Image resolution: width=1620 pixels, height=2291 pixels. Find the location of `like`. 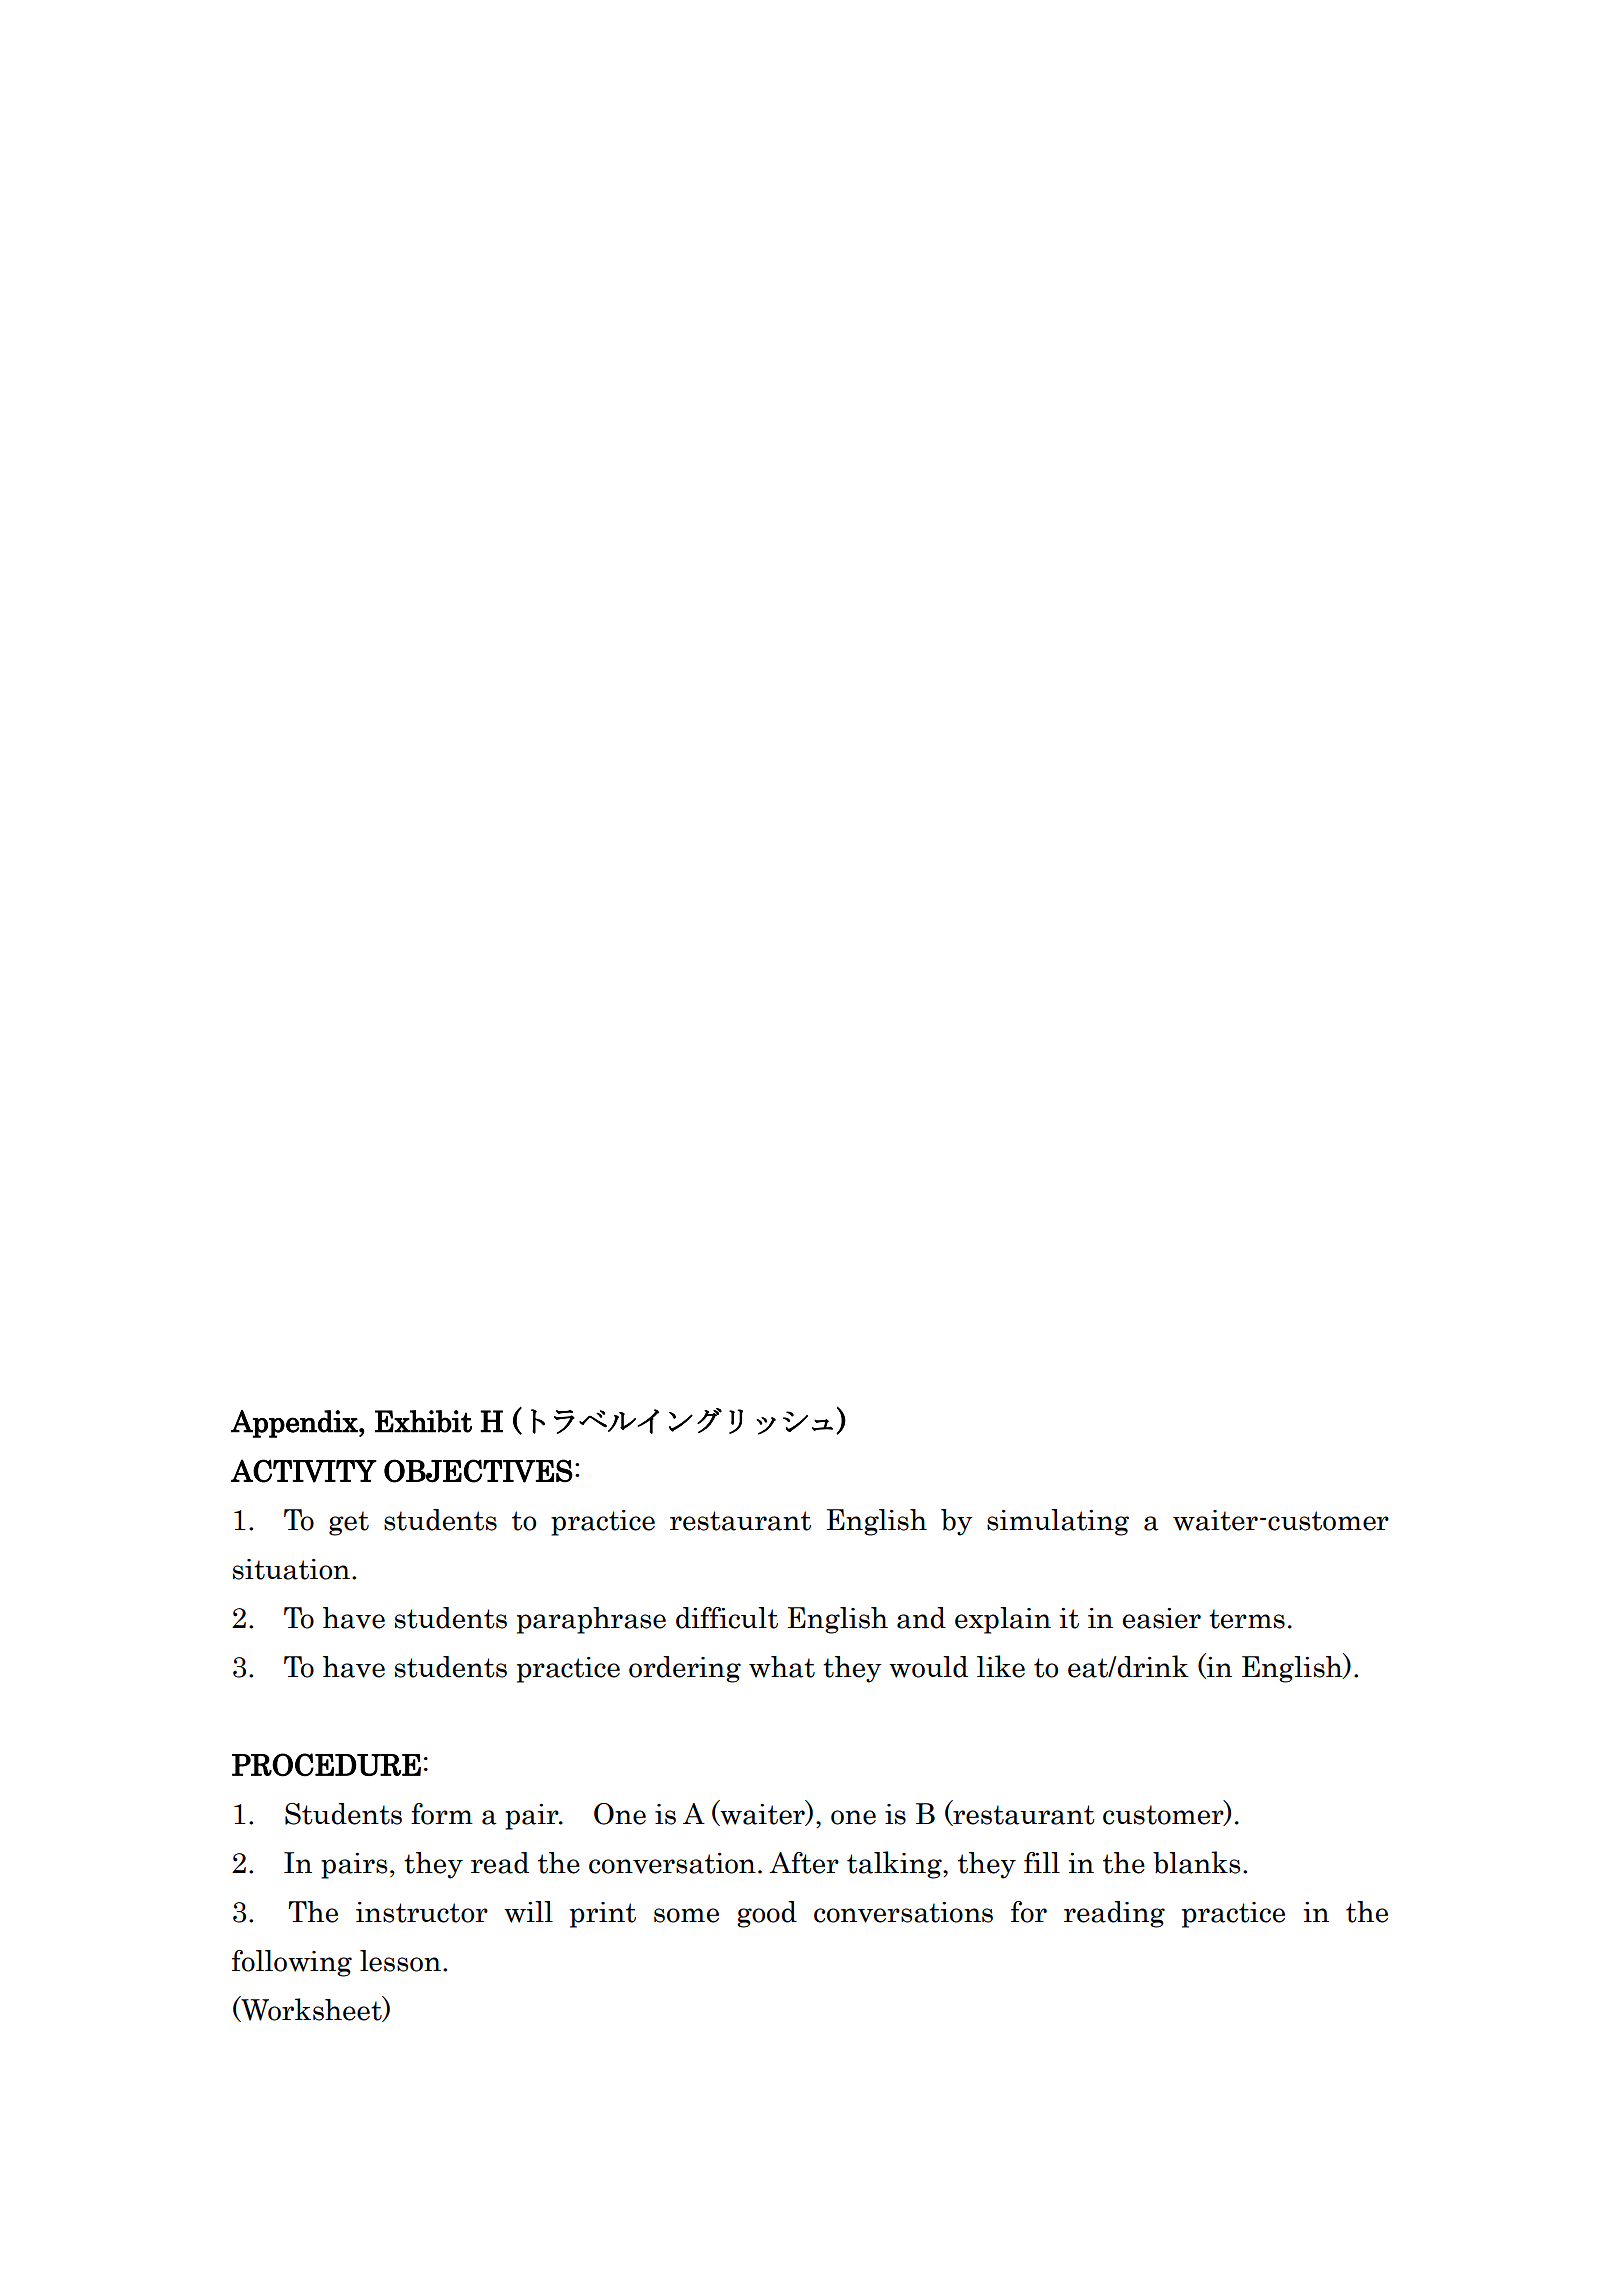

like is located at coordinates (1001, 1666).
